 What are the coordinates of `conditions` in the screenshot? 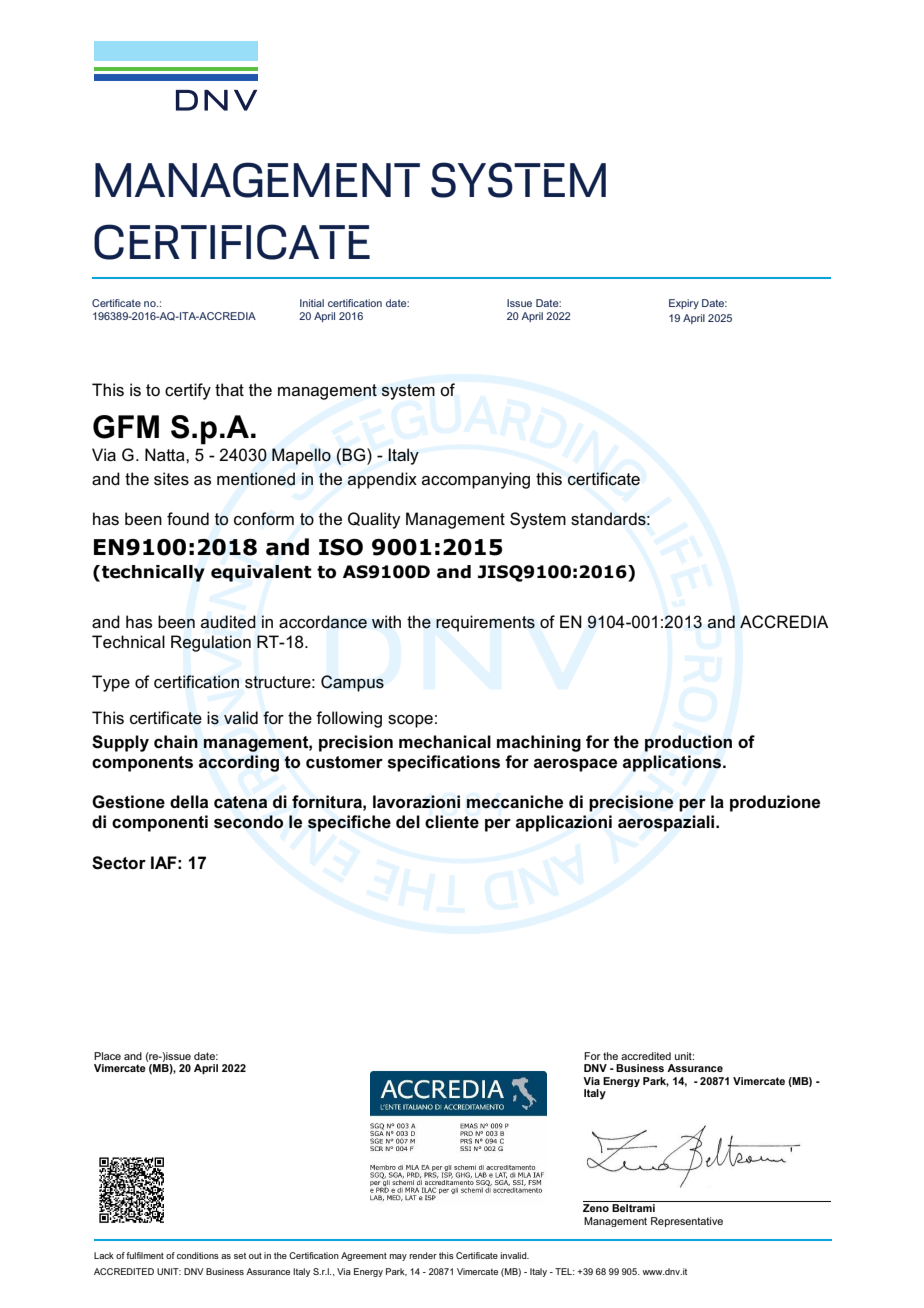 It's located at (198, 1255).
